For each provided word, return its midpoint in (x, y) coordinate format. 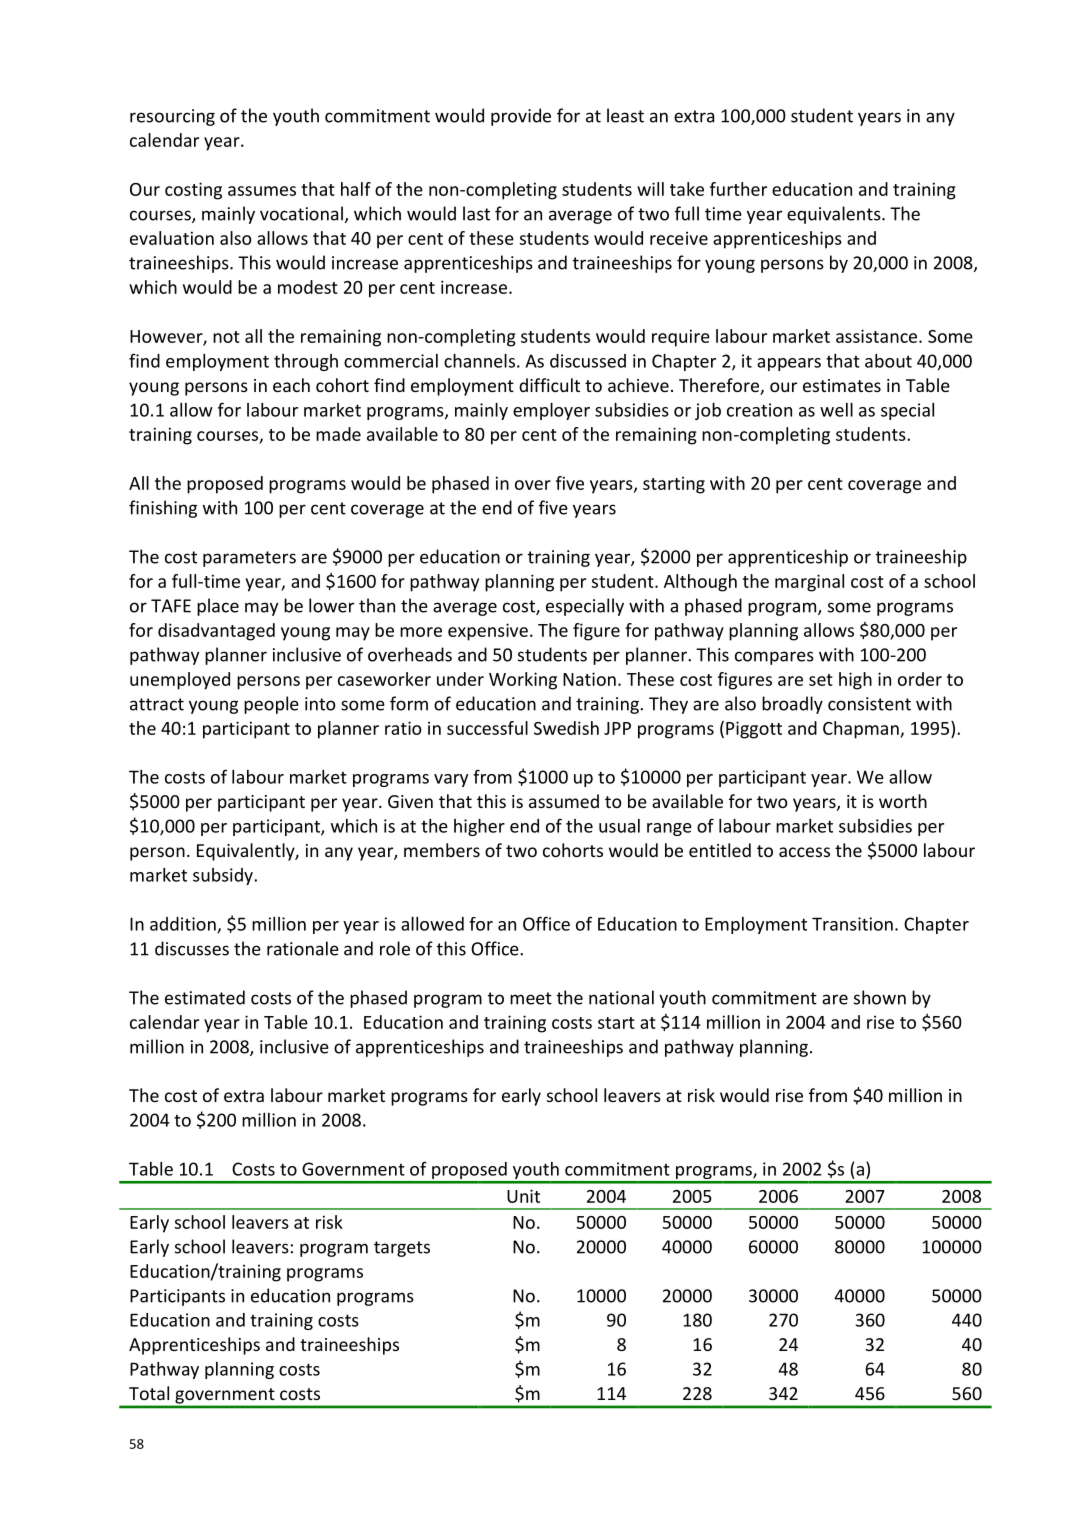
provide (521, 117)
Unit (523, 1196)
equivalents (835, 215)
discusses (192, 948)
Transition (852, 924)
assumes (262, 191)
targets (402, 1249)
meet (531, 998)
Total (149, 1393)
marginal (809, 583)
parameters (249, 559)
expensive (488, 632)
